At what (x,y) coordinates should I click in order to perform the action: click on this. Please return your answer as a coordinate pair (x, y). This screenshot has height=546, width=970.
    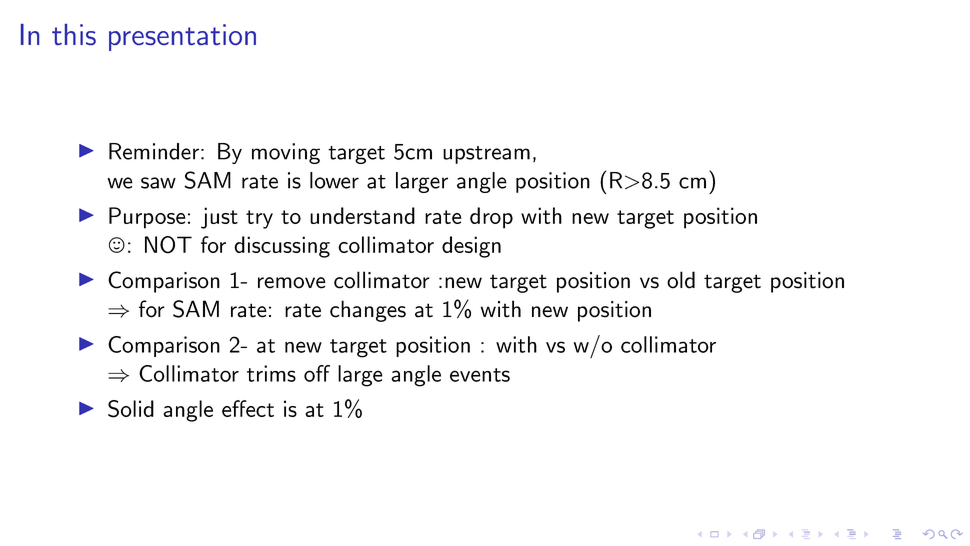
    Looking at the image, I should click on (74, 34).
